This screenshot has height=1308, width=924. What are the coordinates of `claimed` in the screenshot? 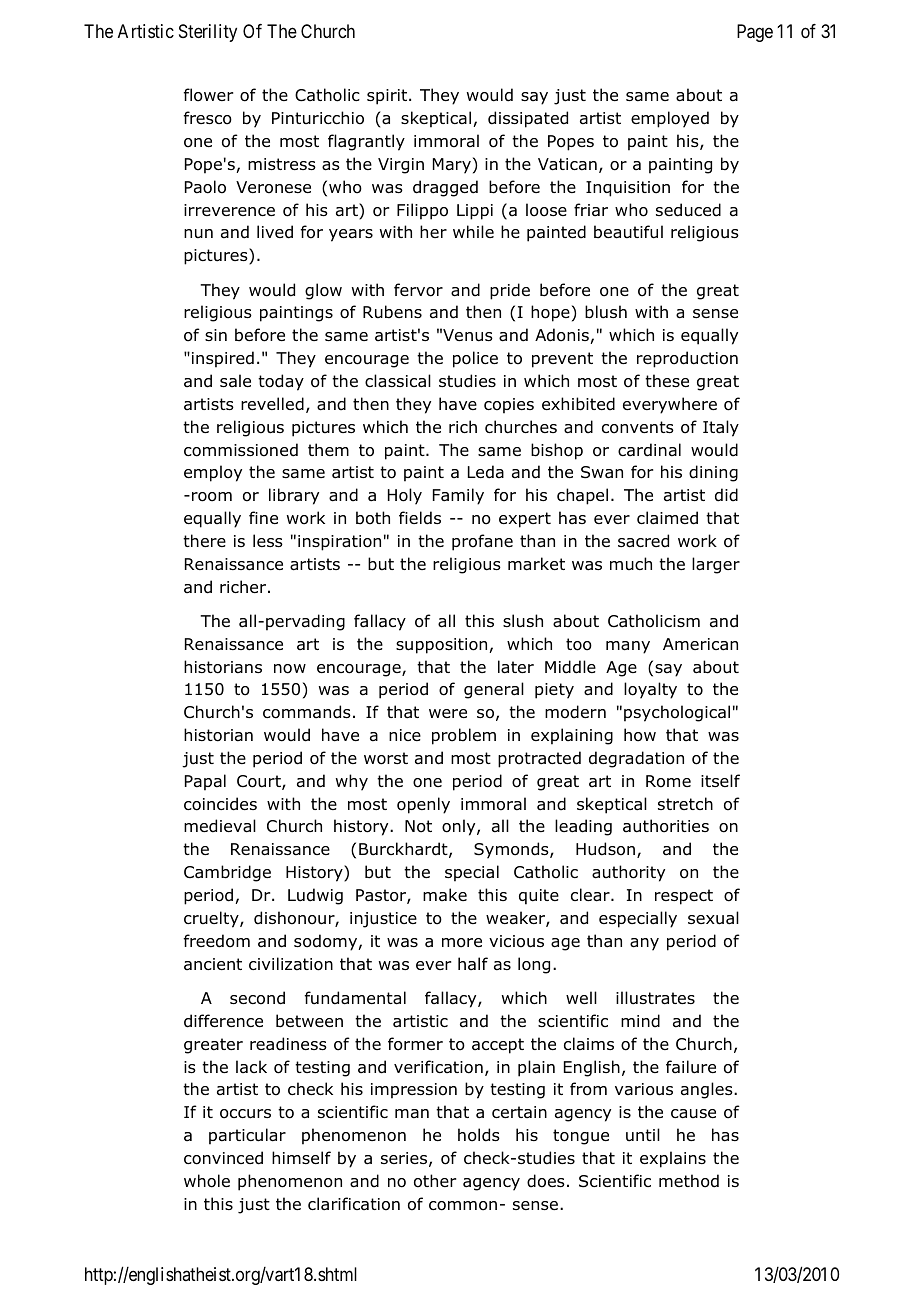 It's located at (667, 518).
